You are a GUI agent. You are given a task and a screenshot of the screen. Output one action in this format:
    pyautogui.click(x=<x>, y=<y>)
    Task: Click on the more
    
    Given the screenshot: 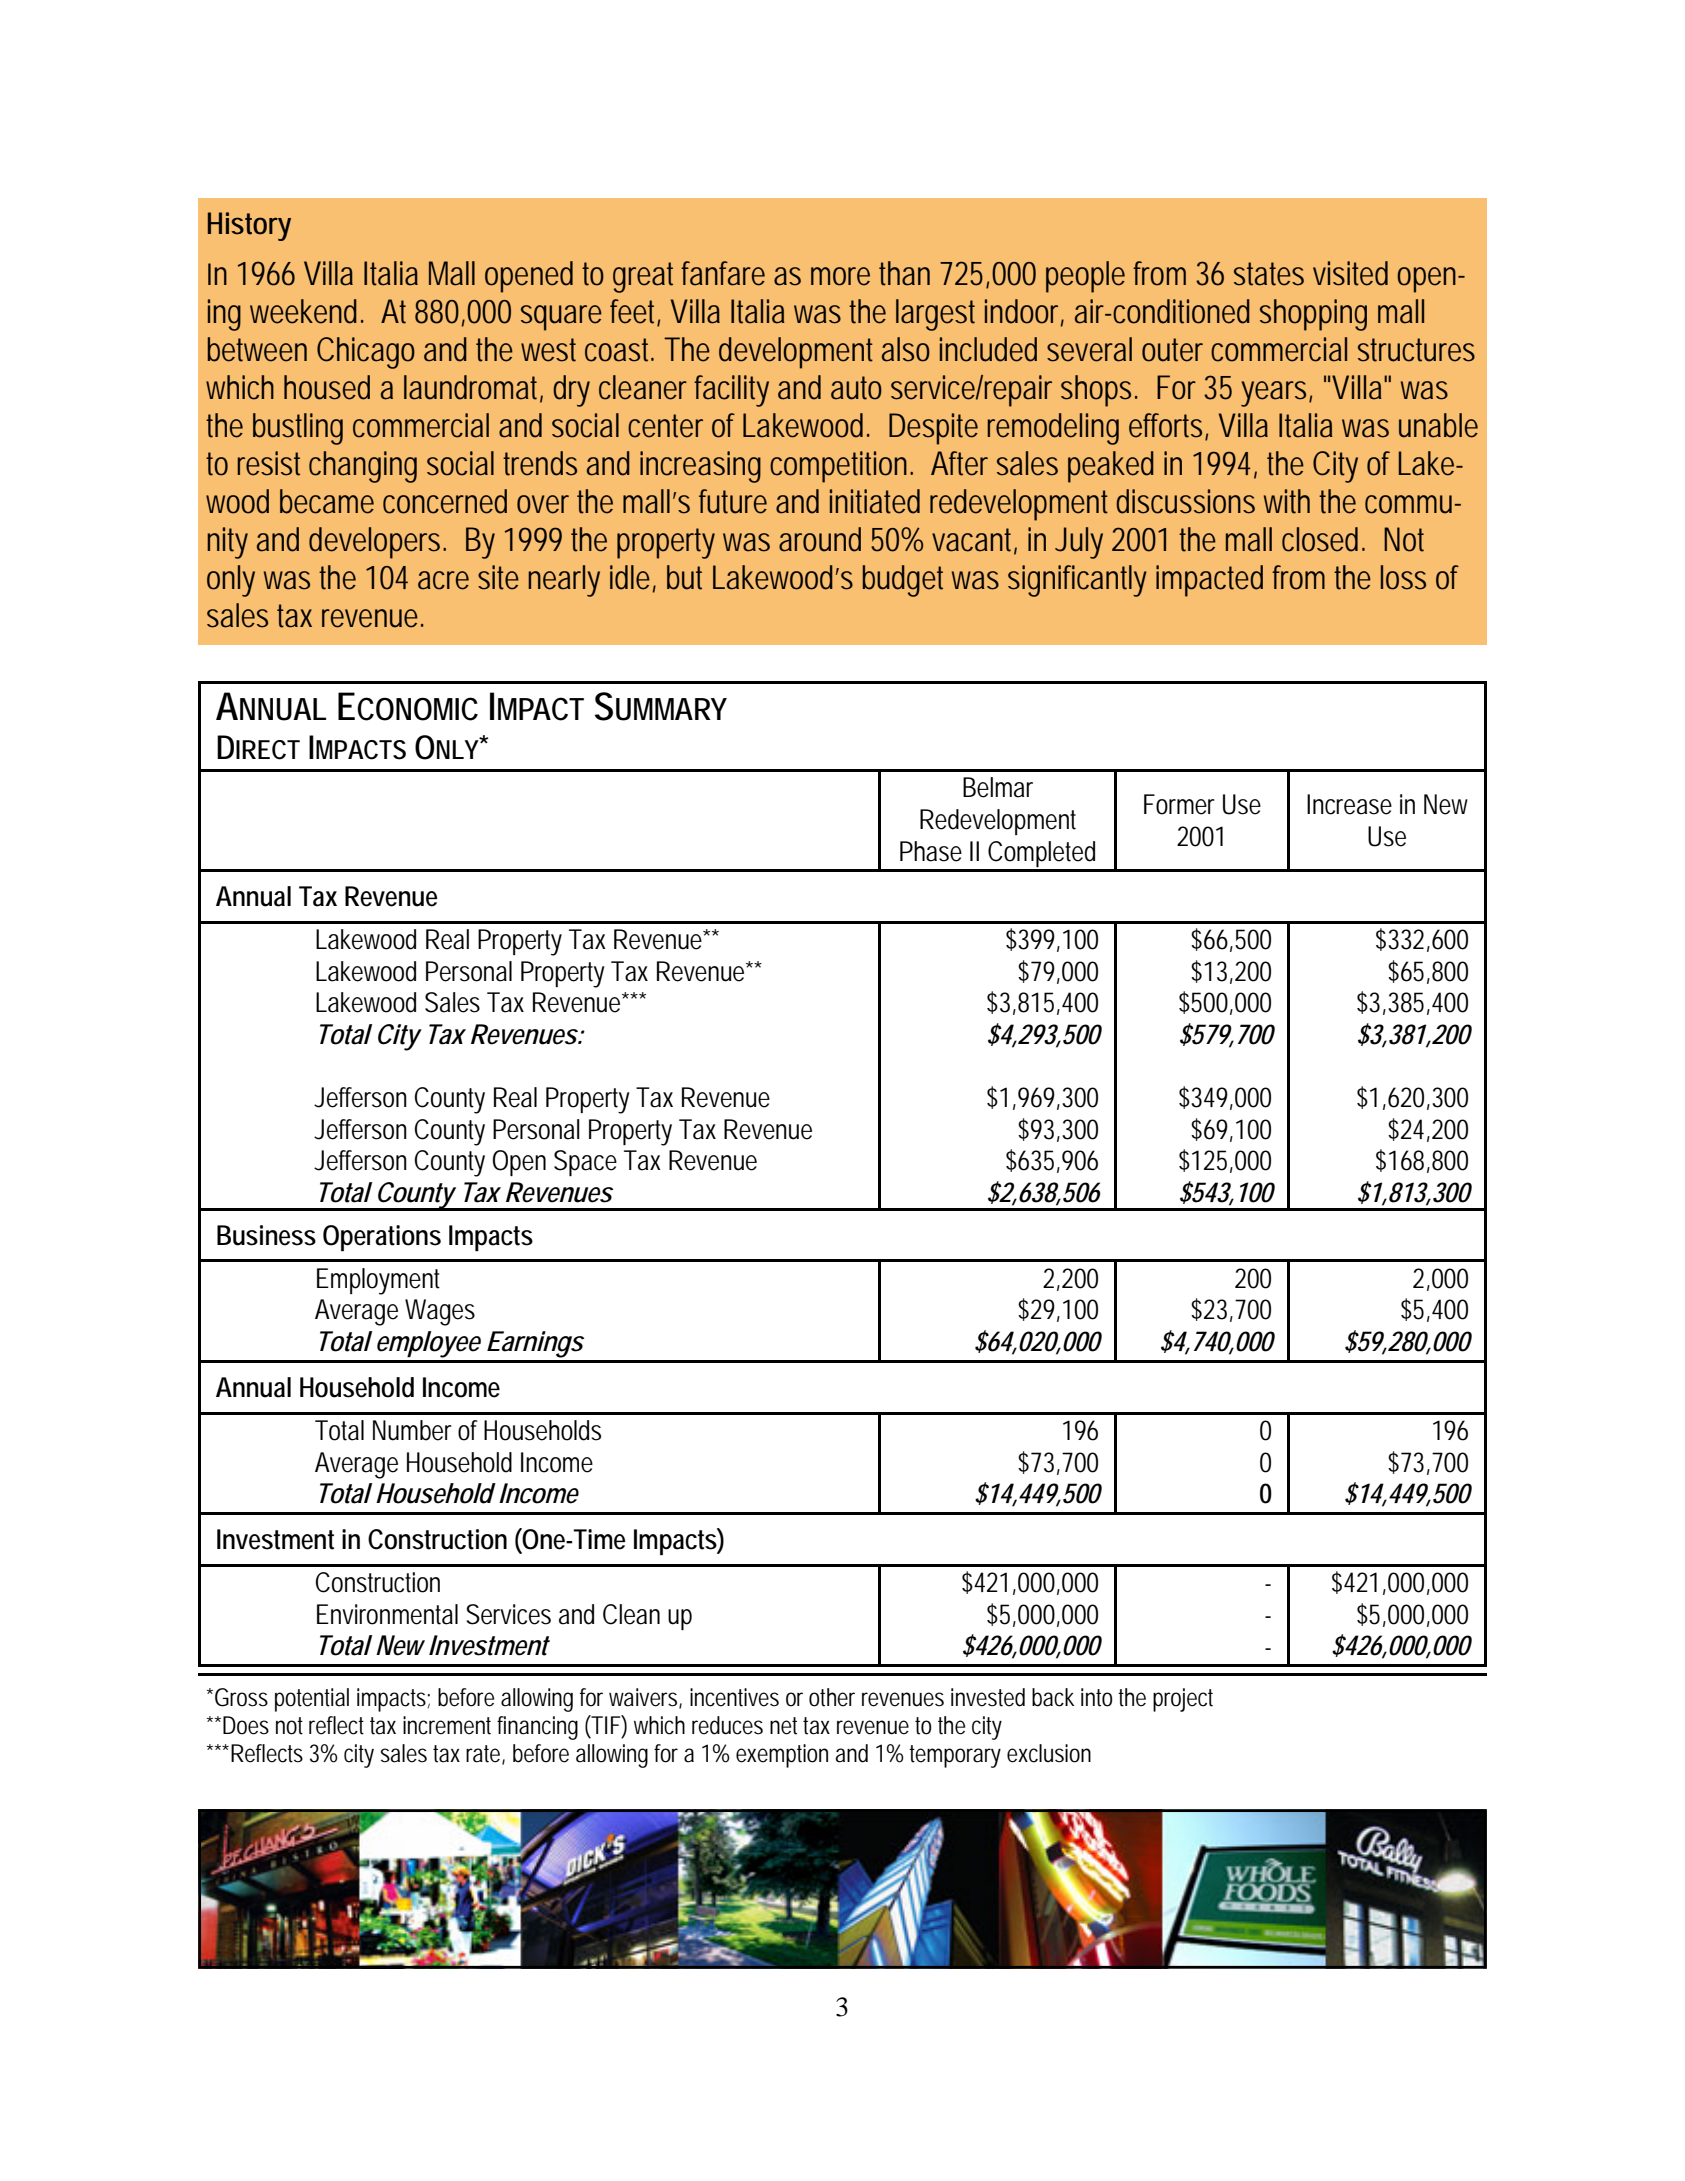 What is the action you would take?
    pyautogui.click(x=840, y=276)
